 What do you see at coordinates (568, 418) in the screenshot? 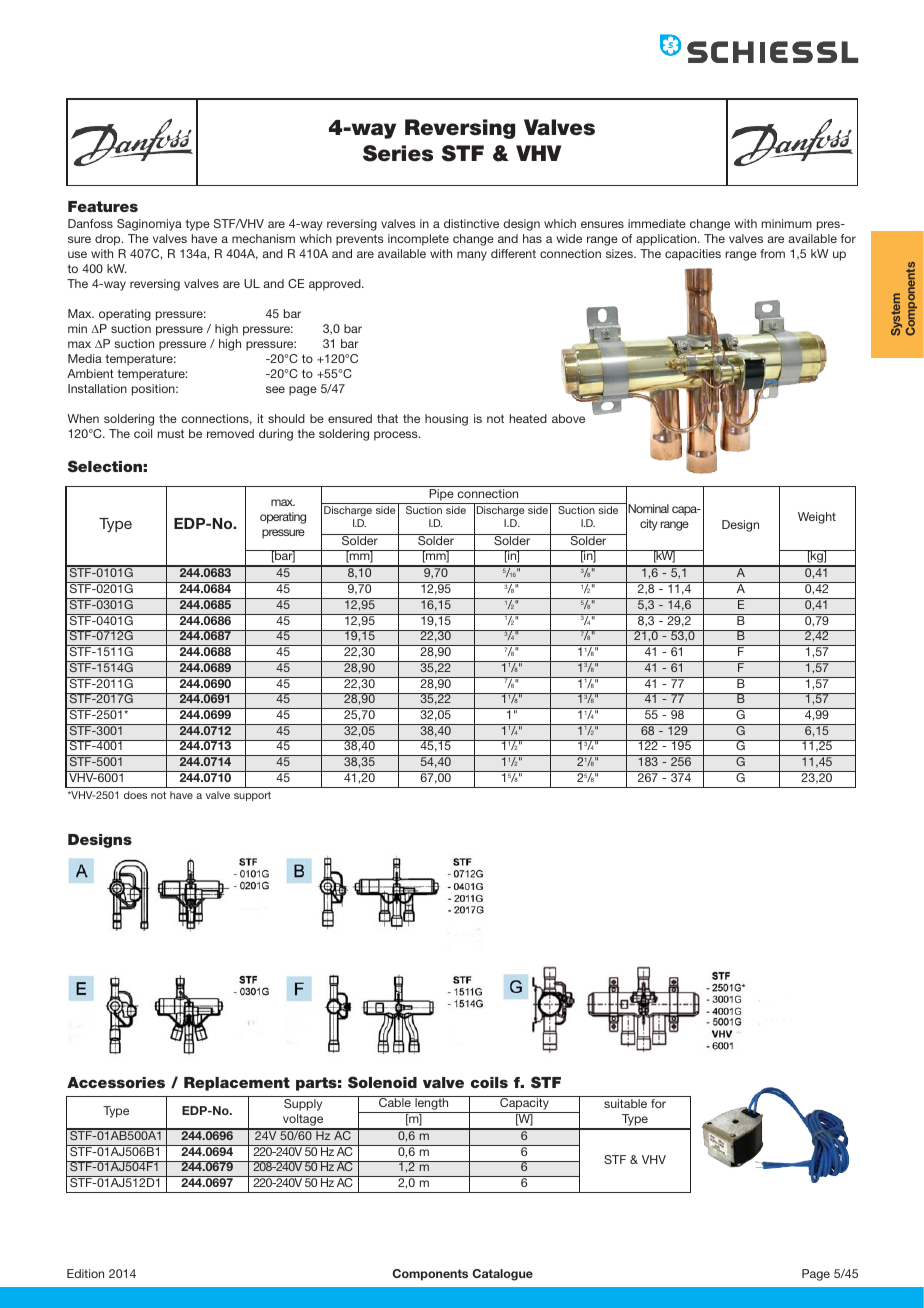
I see `above` at bounding box center [568, 418].
